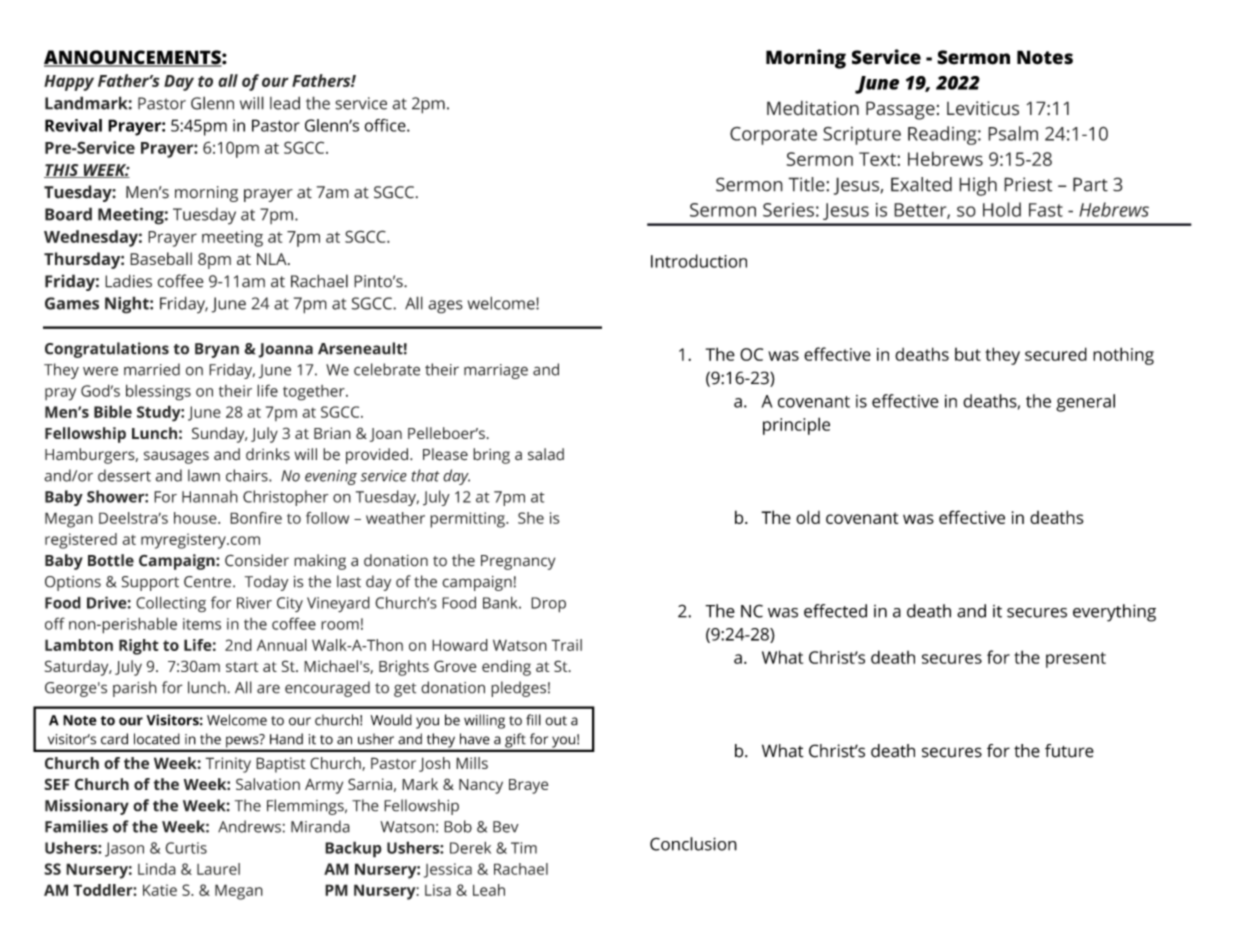 The image size is (1233, 952). I want to click on salad, so click(546, 454).
